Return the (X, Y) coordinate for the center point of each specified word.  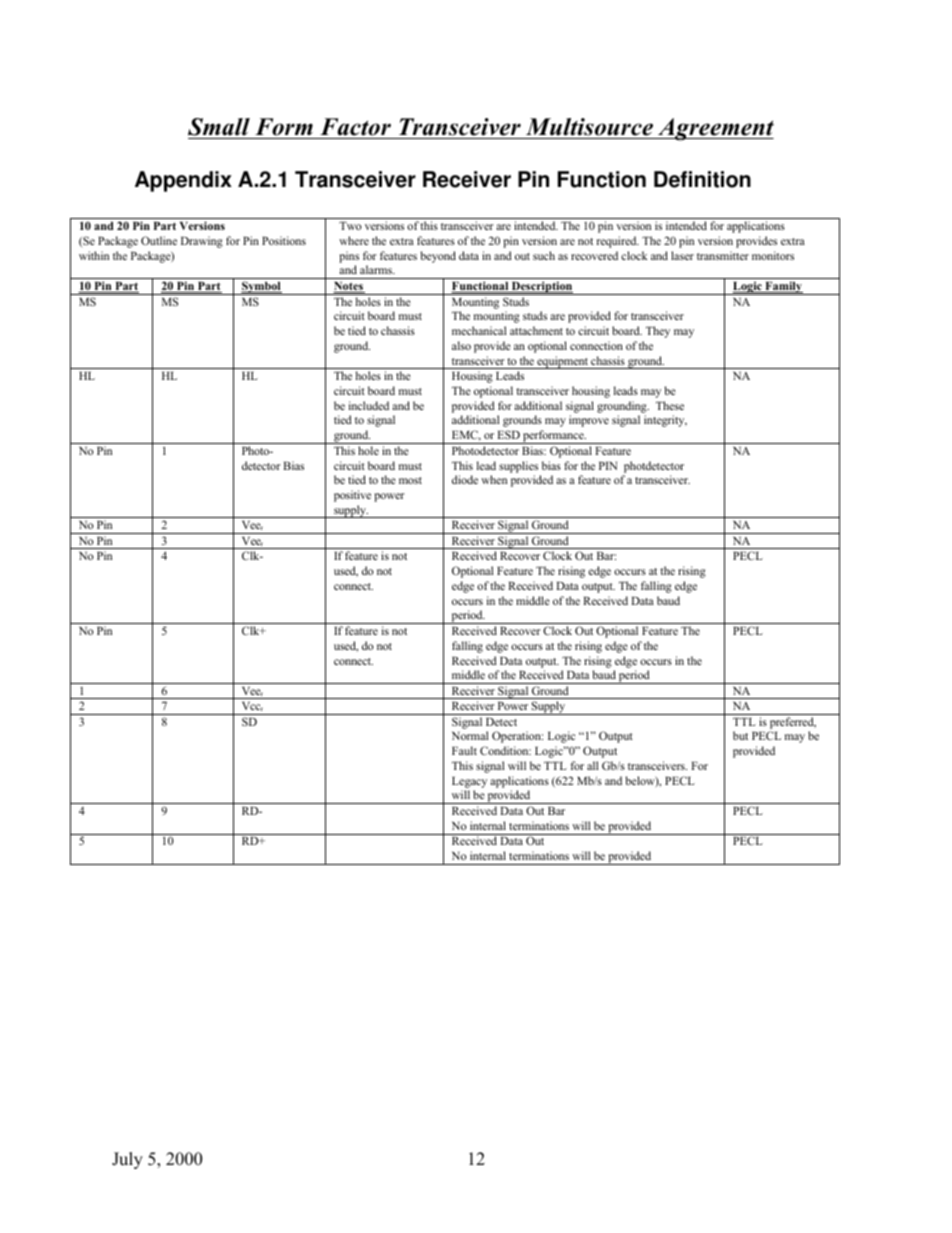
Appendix (183, 181)
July (127, 1160)
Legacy (469, 784)
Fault (464, 750)
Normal (470, 735)
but (740, 735)
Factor (355, 127)
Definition (702, 179)
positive (352, 496)
